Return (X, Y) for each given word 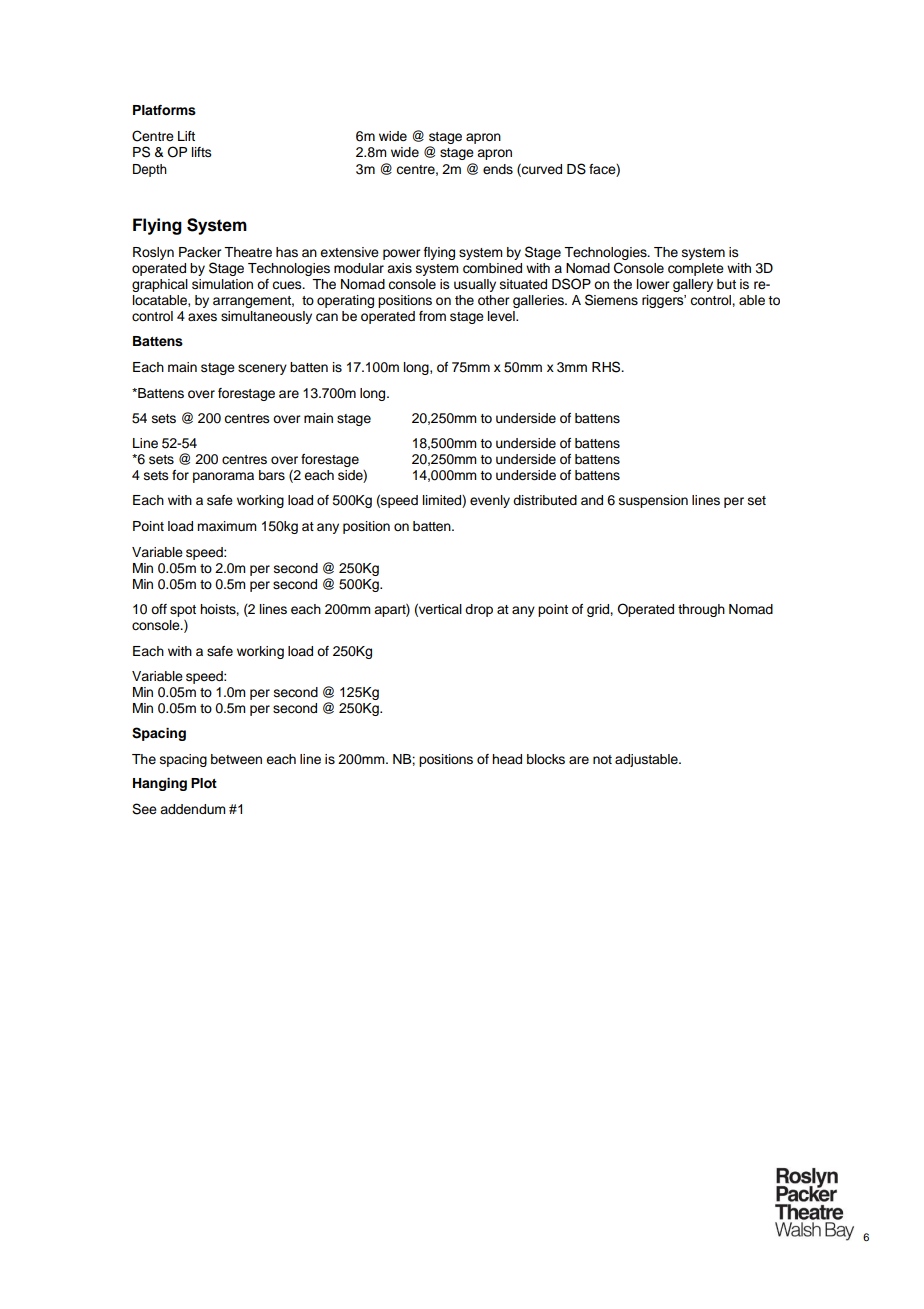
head (507, 759)
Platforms (164, 110)
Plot (204, 783)
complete (696, 269)
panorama (223, 477)
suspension (653, 501)
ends (498, 169)
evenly (490, 501)
